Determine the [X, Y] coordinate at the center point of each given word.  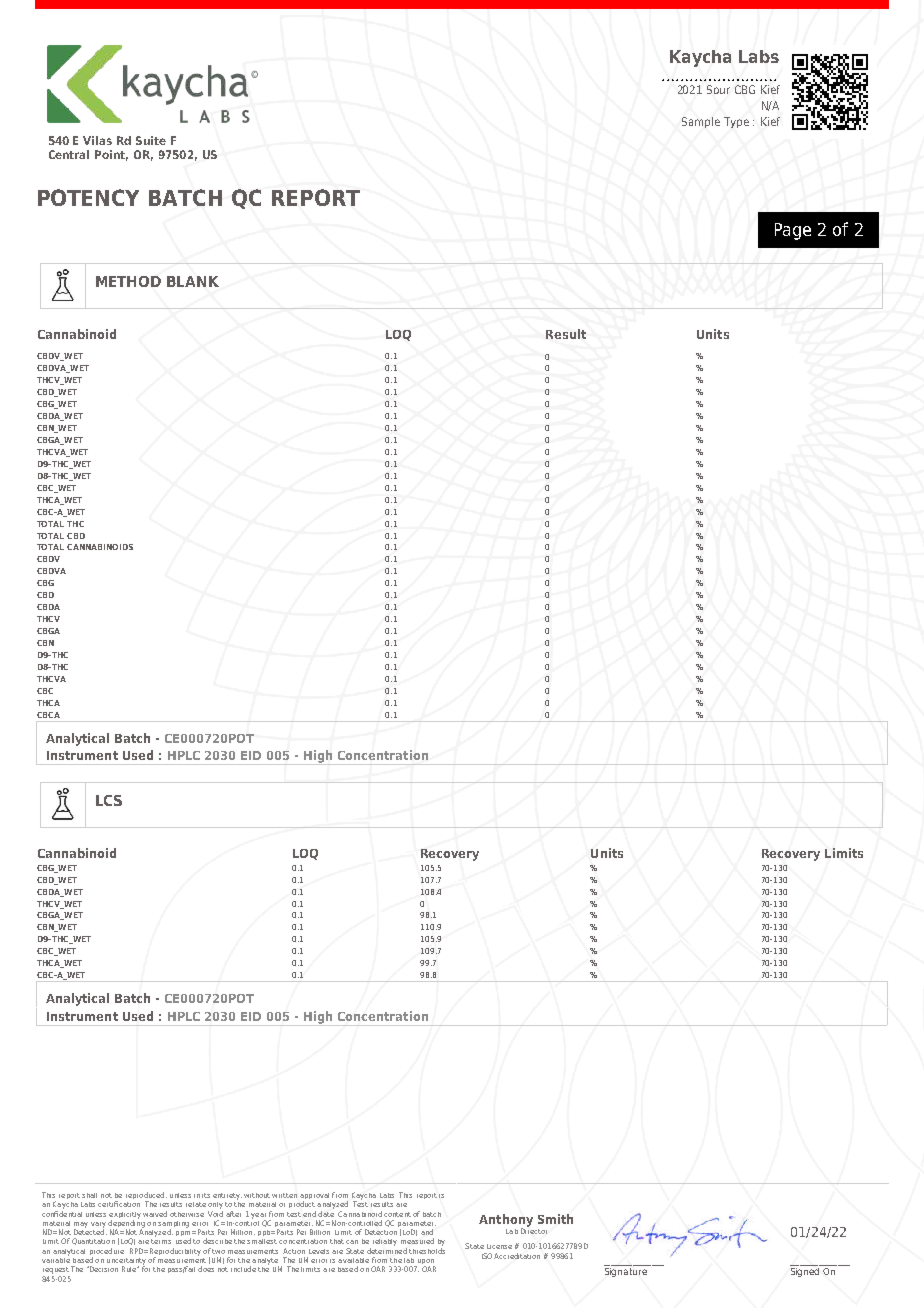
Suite [151, 140]
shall [89, 1195]
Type [736, 122]
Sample [701, 122]
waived [155, 1214]
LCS [109, 800]
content [397, 1214]
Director [534, 1230]
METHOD [128, 281]
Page [793, 231]
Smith [555, 1219]
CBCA [48, 715]
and [427, 1232]
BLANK [193, 281]
